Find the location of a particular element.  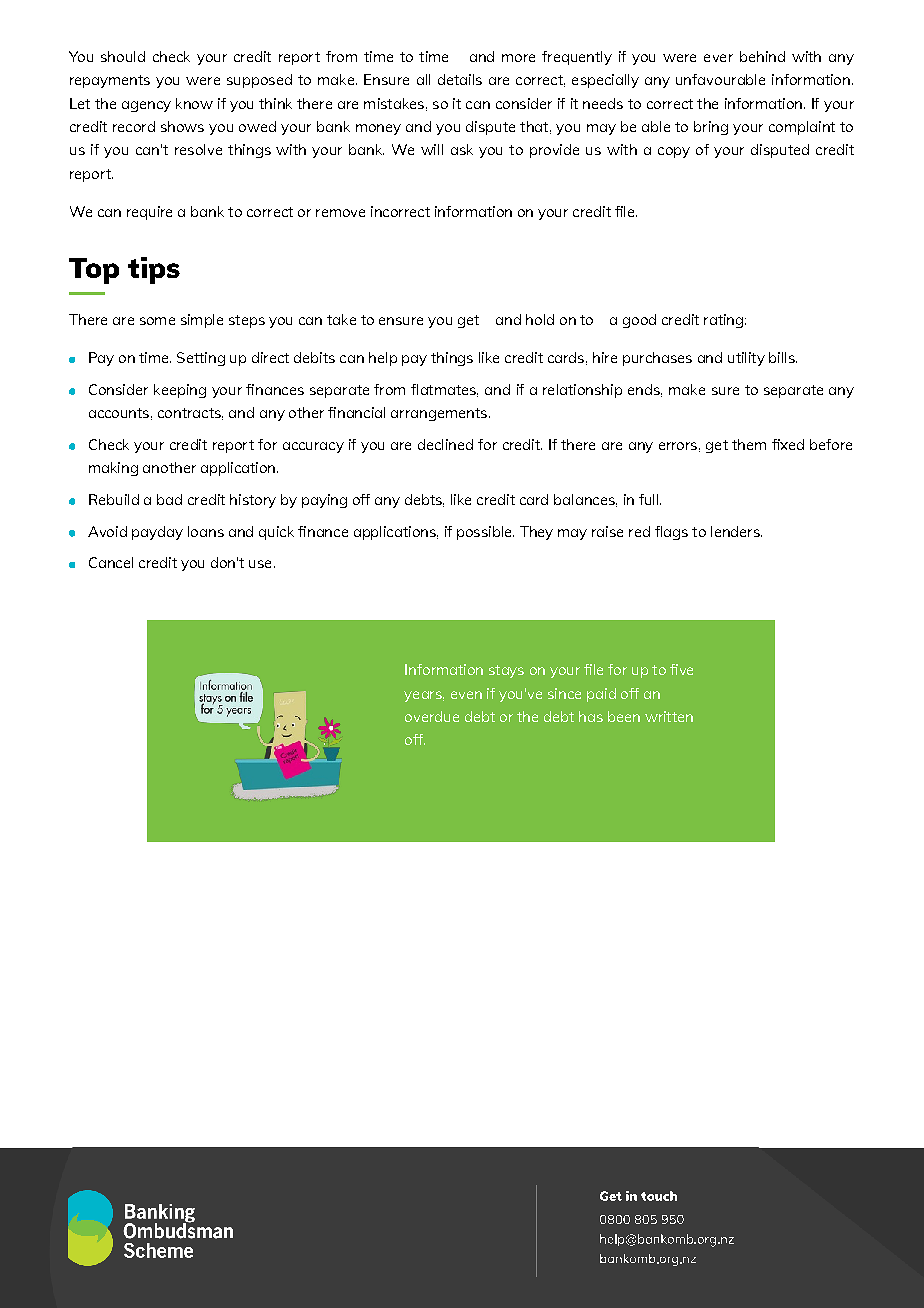

ever is located at coordinates (718, 58).
